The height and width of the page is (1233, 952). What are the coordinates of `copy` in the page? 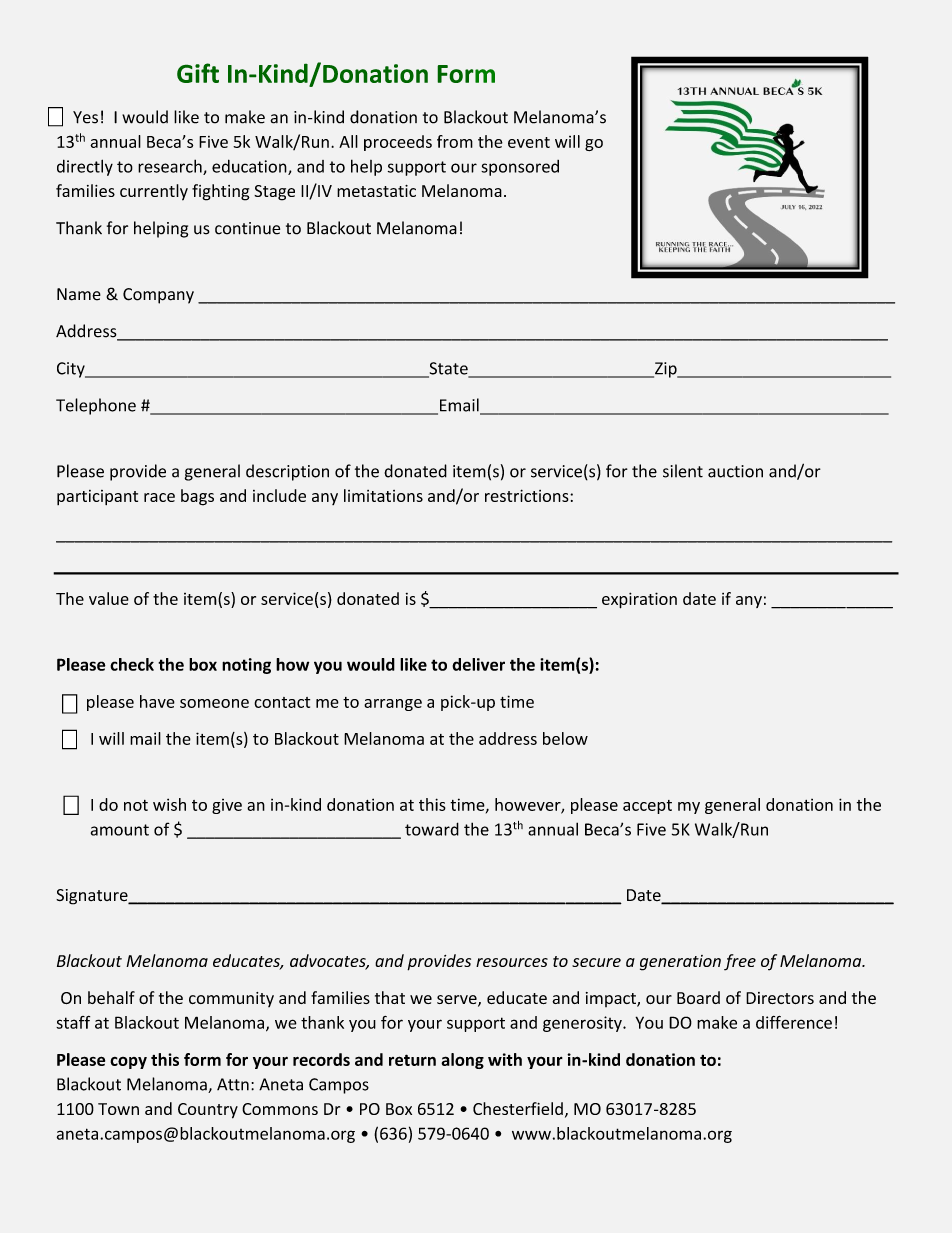 It's located at (128, 1063).
